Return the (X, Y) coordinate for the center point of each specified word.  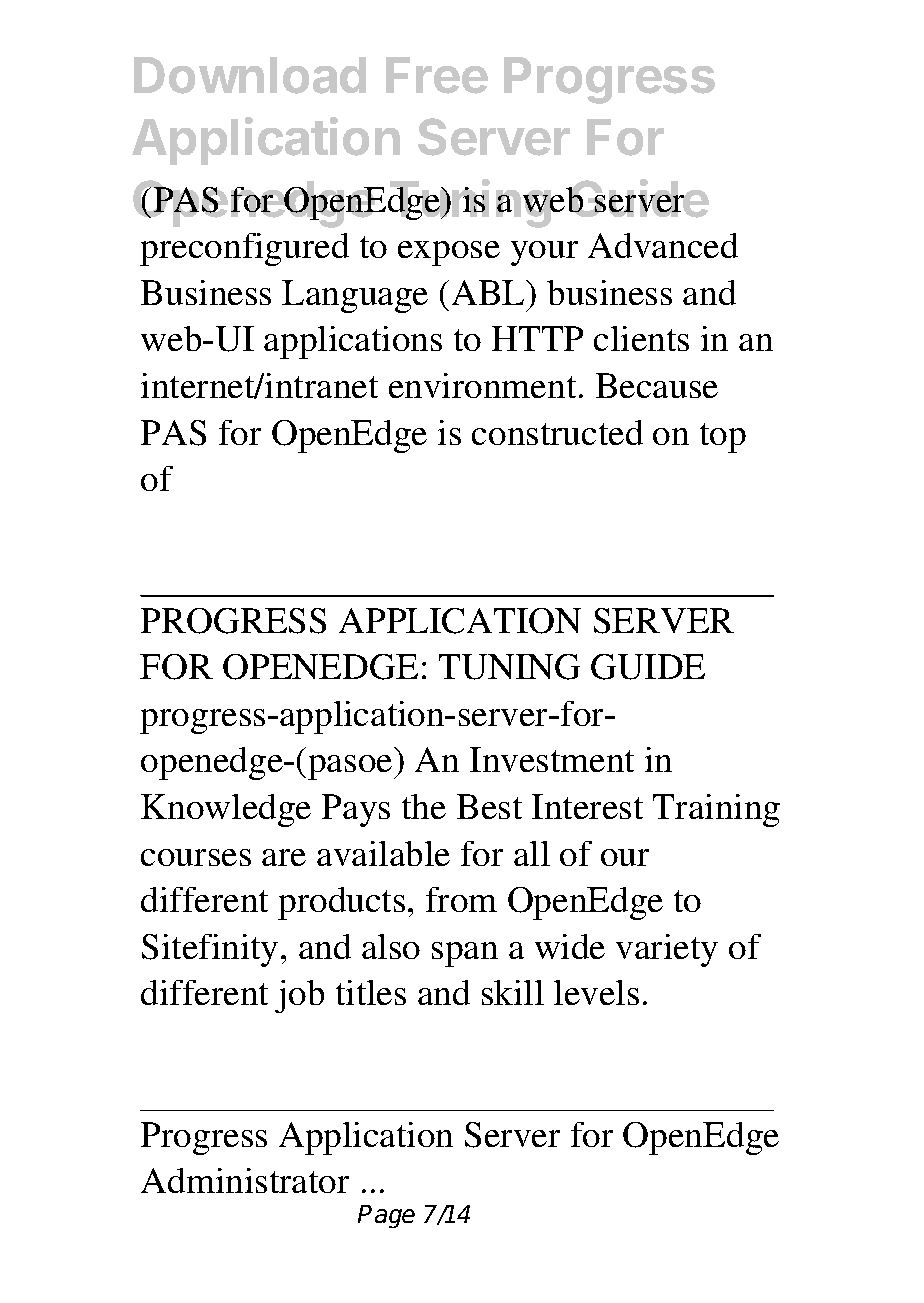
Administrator (245, 1180)
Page (386, 1216)
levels (596, 992)
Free (437, 75)
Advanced (663, 245)
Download (250, 75)
